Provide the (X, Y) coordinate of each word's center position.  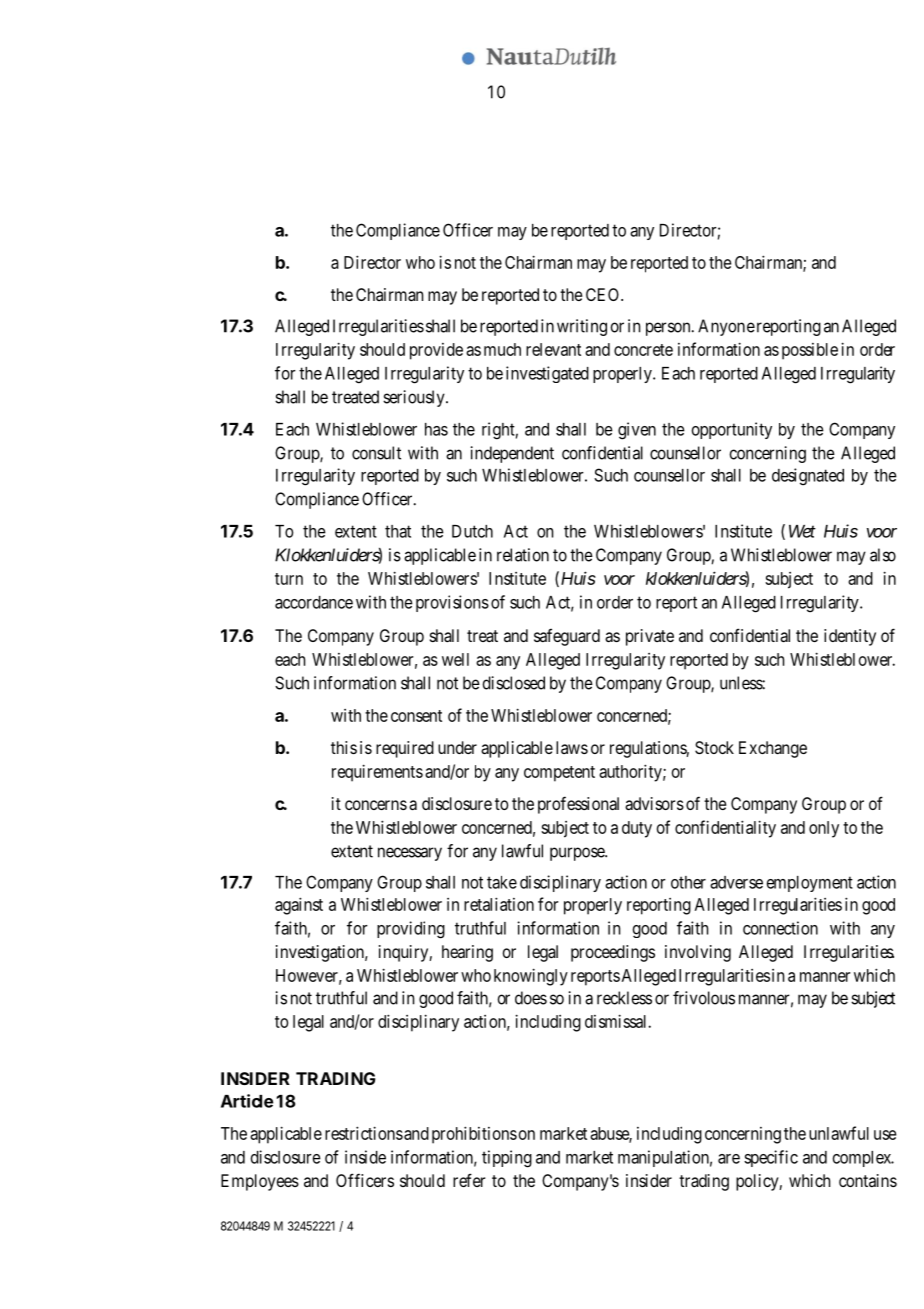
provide (436, 351)
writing (582, 327)
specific (771, 1158)
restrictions (364, 1133)
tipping (507, 1159)
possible (810, 351)
